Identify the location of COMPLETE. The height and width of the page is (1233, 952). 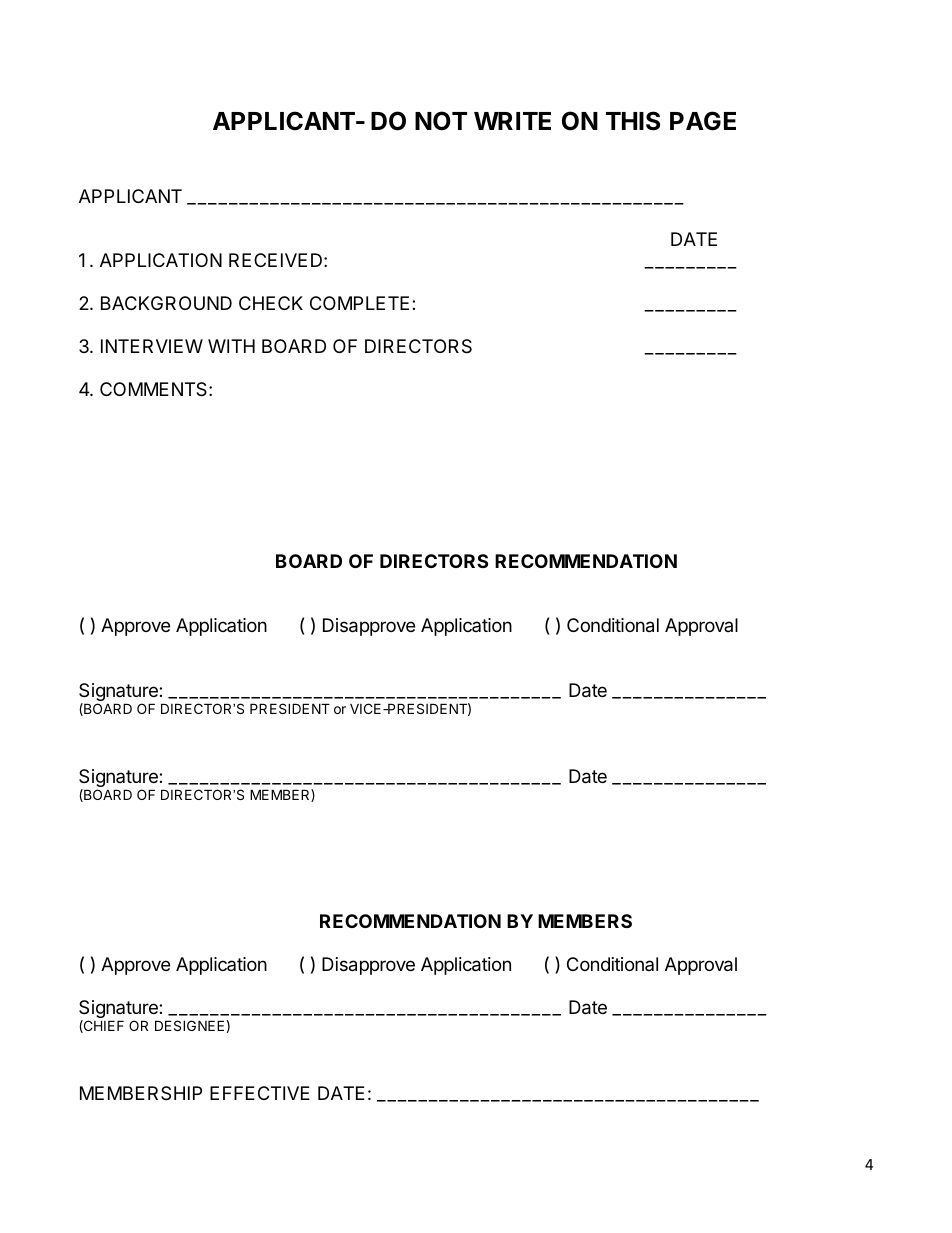
(359, 303).
